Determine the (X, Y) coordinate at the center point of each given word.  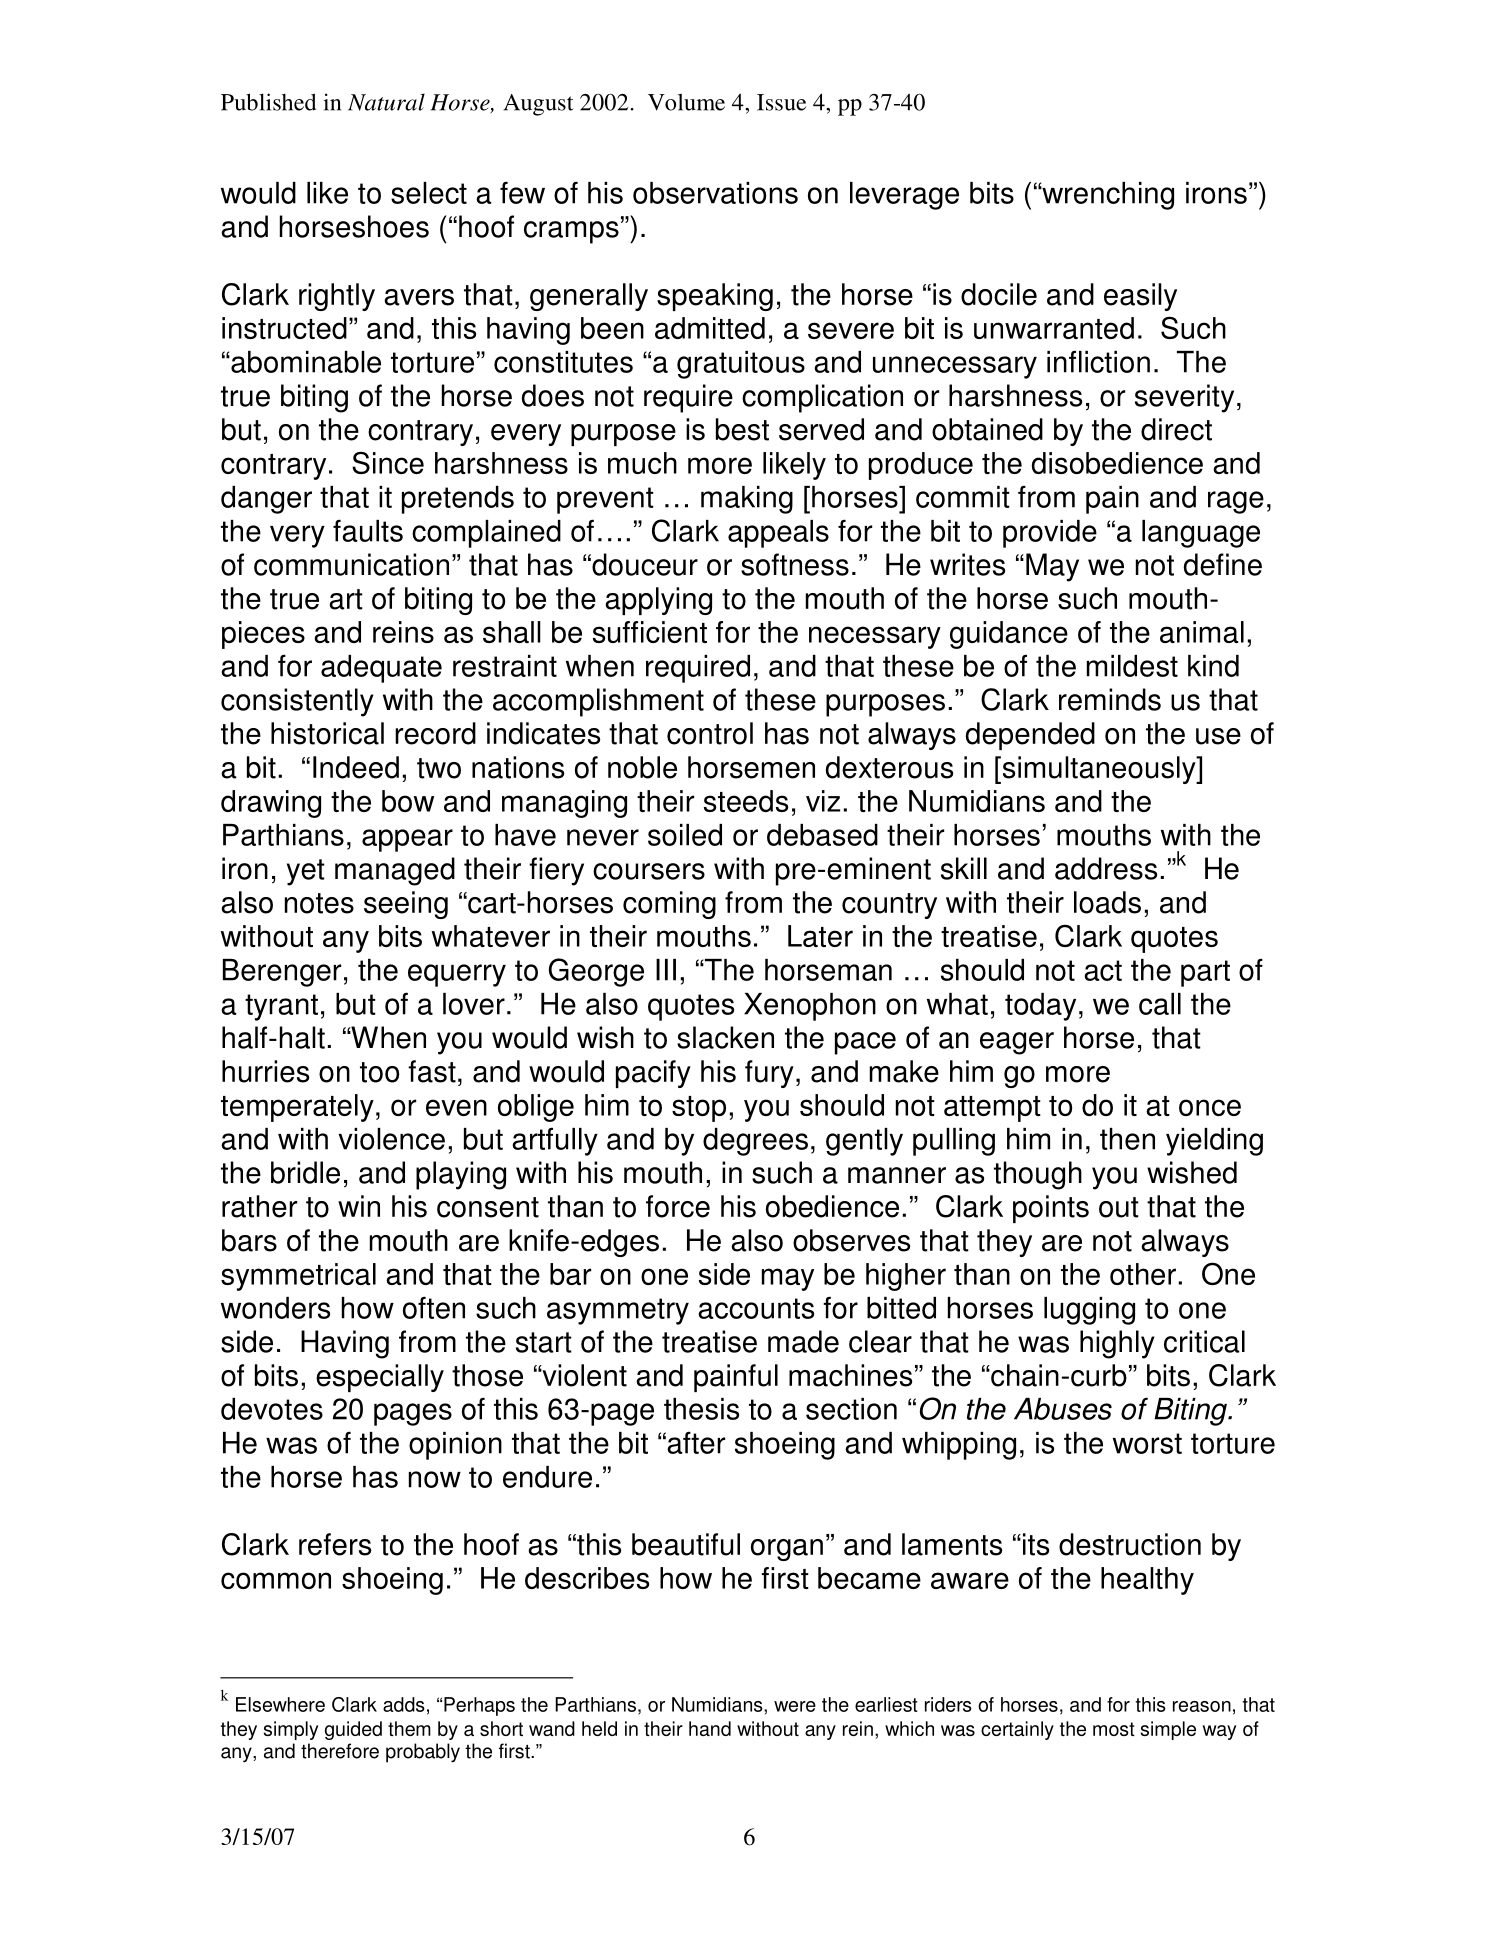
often (434, 1307)
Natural (386, 102)
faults (368, 530)
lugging (1089, 1311)
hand (710, 1728)
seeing (406, 905)
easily (1140, 297)
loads (1107, 902)
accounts (756, 1308)
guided (353, 1730)
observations (715, 193)
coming (669, 905)
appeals (778, 534)
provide (1050, 534)
